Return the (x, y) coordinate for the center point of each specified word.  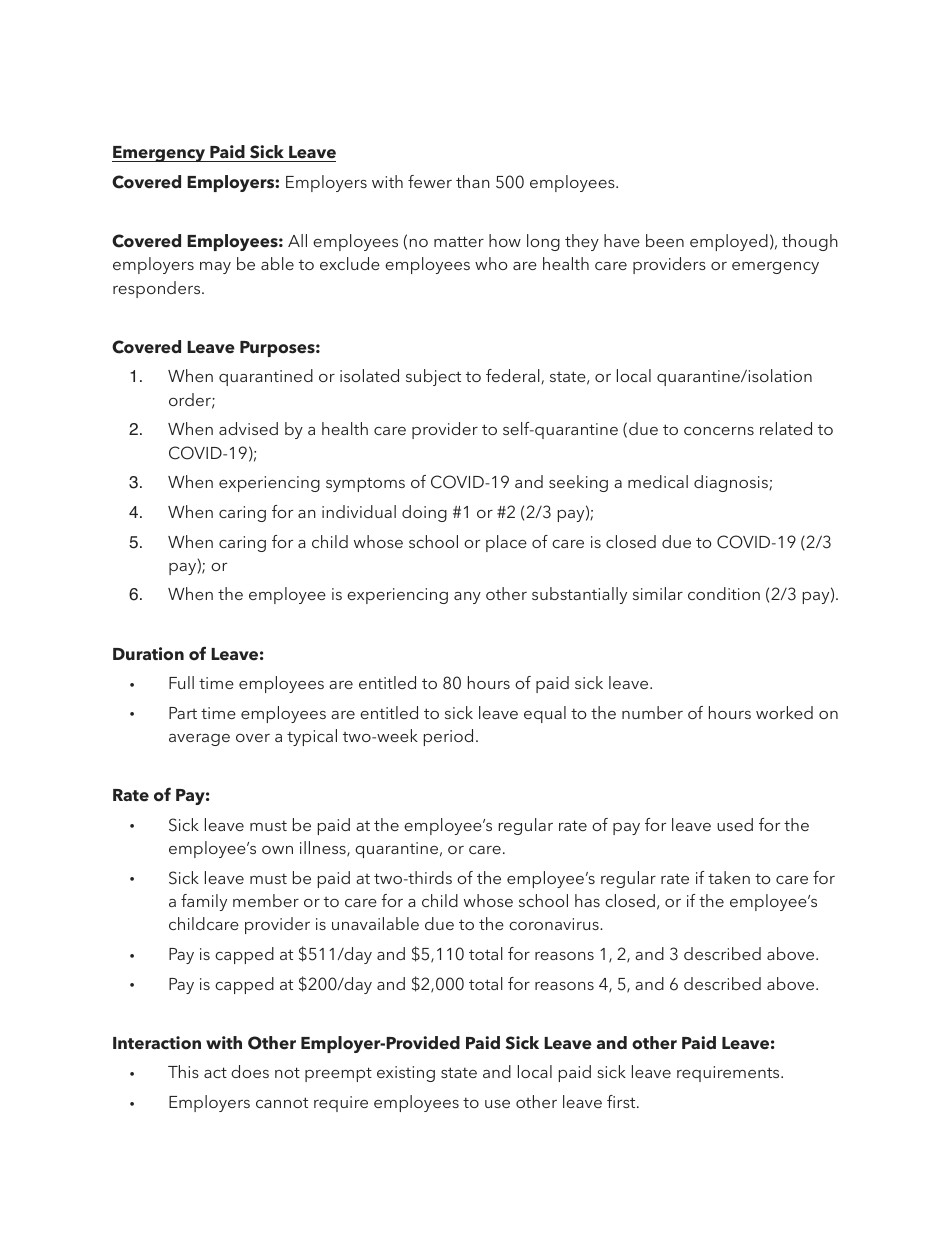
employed (729, 242)
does (250, 1071)
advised (248, 428)
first (622, 1101)
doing (424, 513)
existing (406, 1074)
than (473, 181)
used (735, 824)
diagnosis (732, 483)
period (448, 737)
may (215, 268)
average (199, 740)
